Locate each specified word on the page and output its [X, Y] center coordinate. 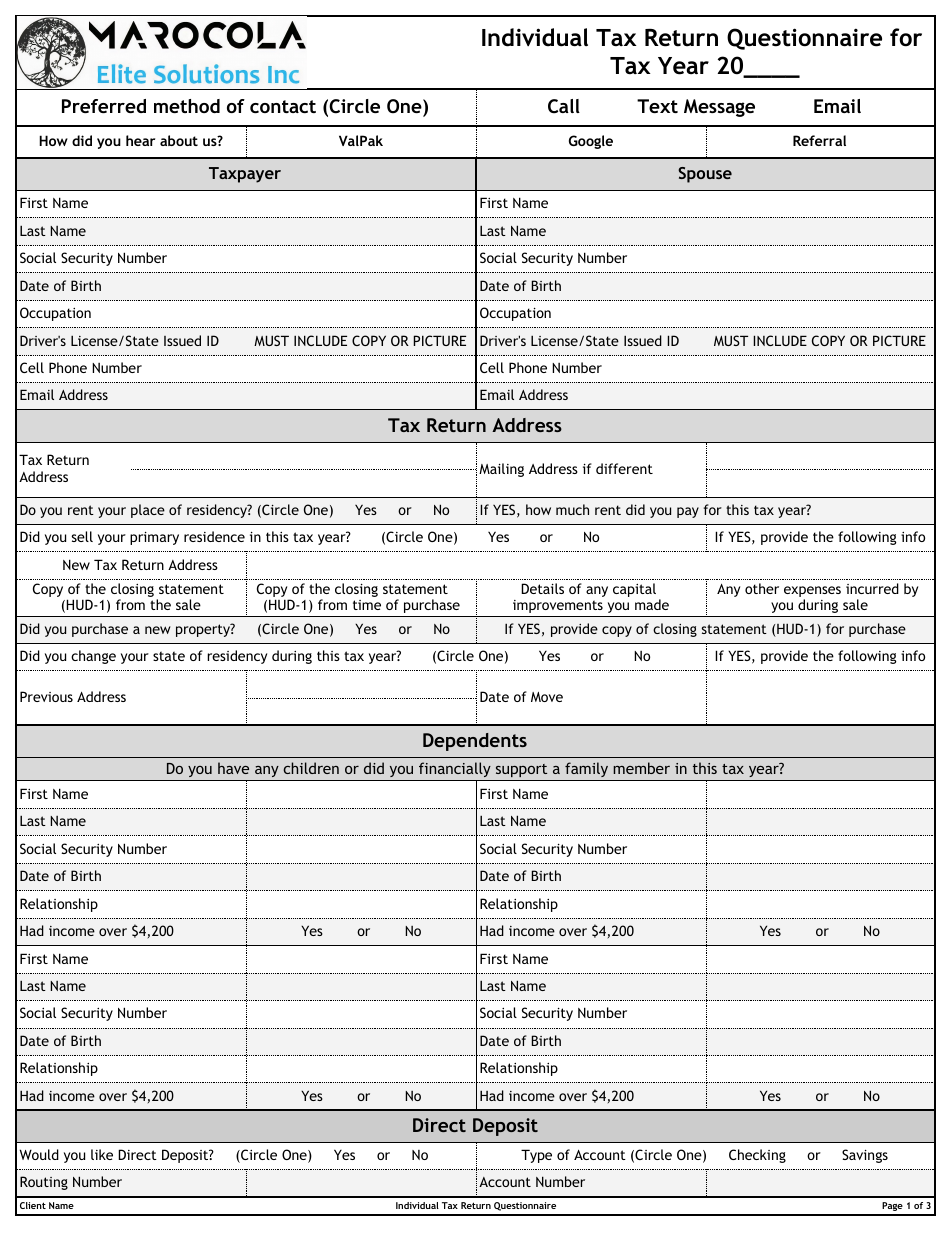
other [762, 588]
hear [140, 140]
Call [564, 106]
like [102, 1154]
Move [547, 697]
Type [536, 1156]
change [93, 657]
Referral [819, 140]
